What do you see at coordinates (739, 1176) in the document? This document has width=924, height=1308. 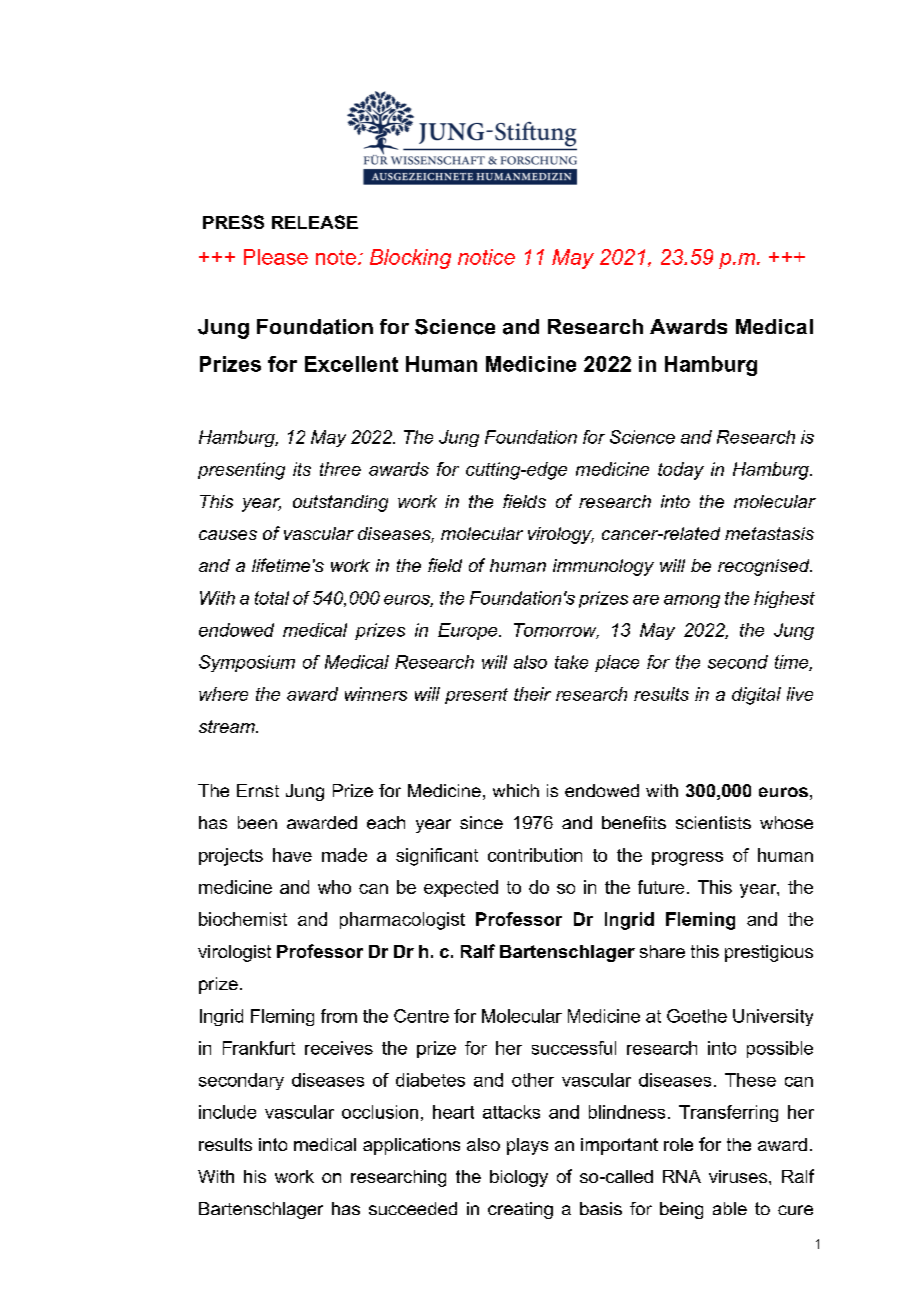 I see `viruses` at bounding box center [739, 1176].
